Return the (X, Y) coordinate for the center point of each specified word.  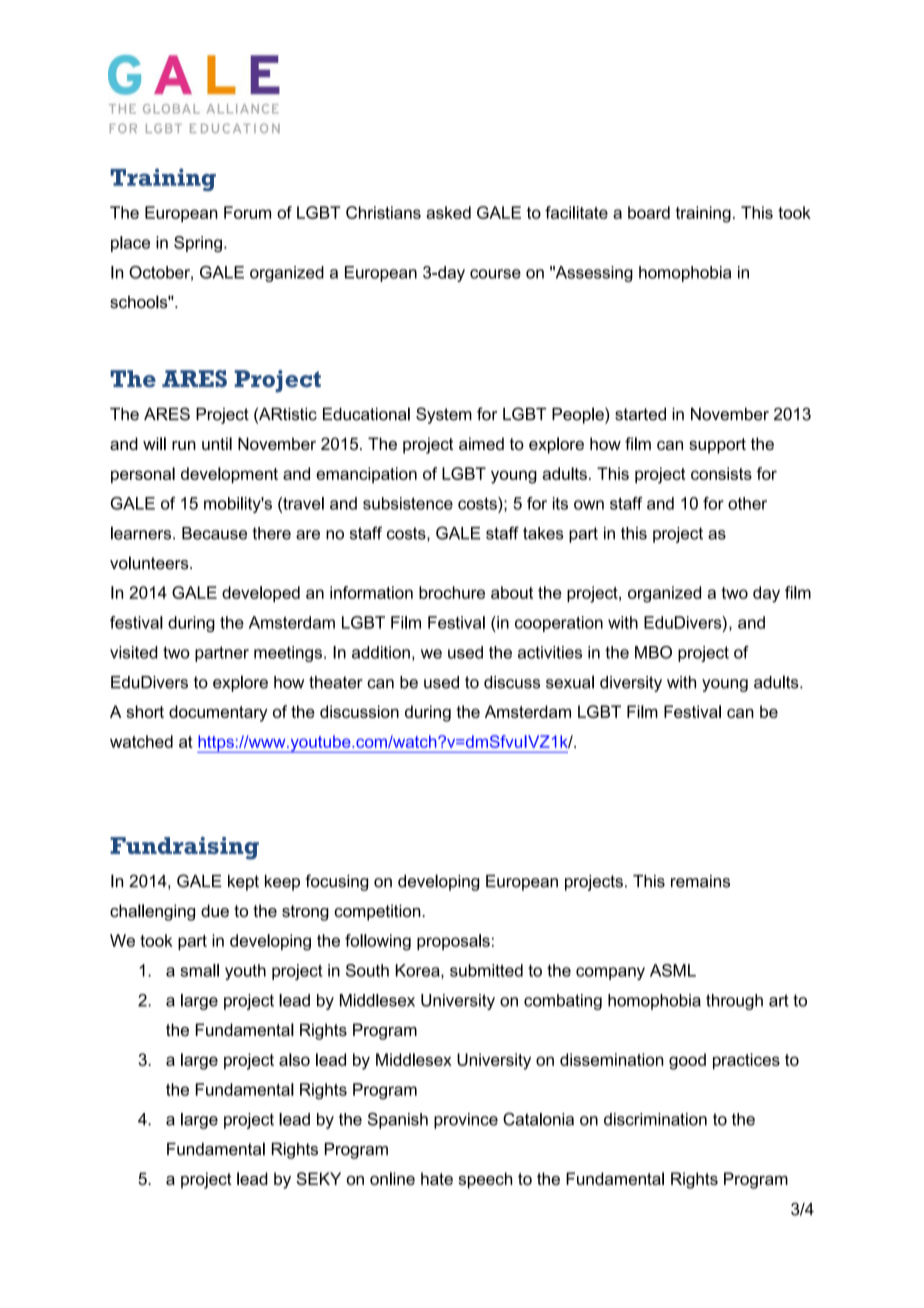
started (640, 414)
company (610, 973)
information (371, 592)
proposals (453, 942)
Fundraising (184, 848)
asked (448, 212)
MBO (653, 652)
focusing (336, 882)
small (199, 970)
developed (261, 594)
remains (700, 881)
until (217, 443)
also (294, 1059)
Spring (198, 244)
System (444, 415)
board (649, 212)
